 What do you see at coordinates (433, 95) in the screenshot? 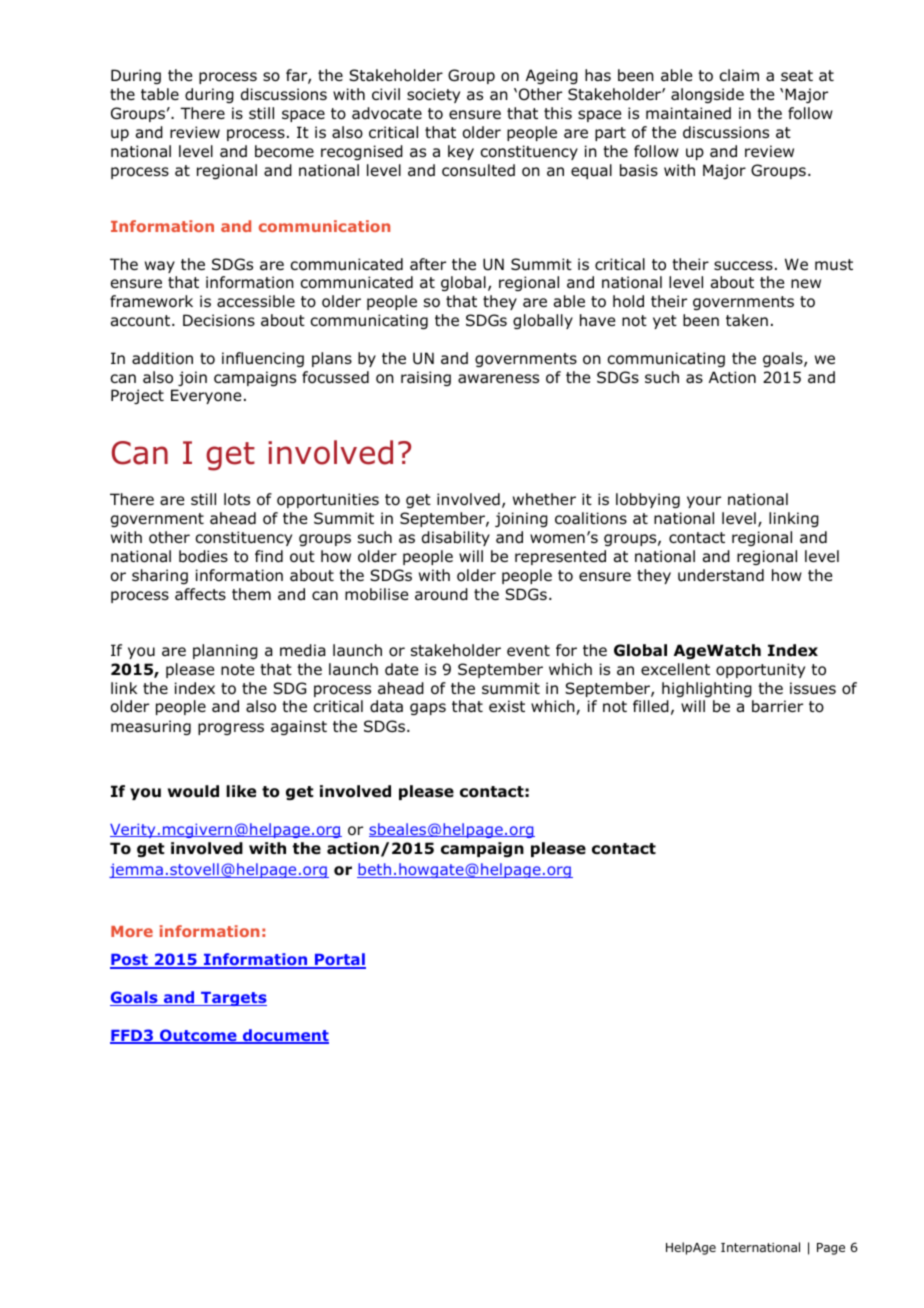
I see `society` at bounding box center [433, 95].
